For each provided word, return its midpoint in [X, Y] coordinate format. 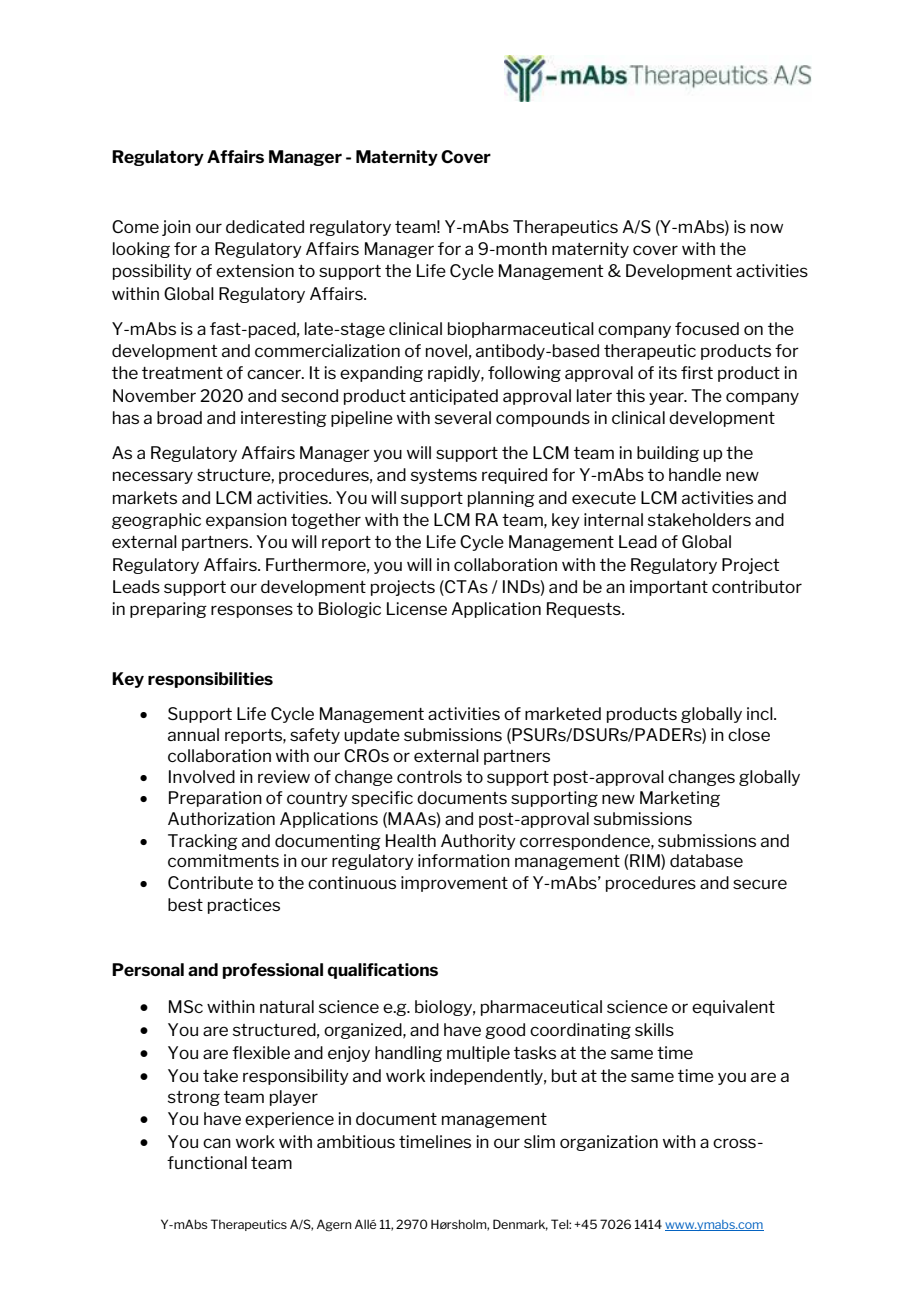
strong [194, 1098]
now [767, 228]
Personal [148, 969]
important [669, 588]
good [505, 1031]
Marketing [680, 799]
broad [179, 417]
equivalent [733, 1008]
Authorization [221, 818]
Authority [478, 842]
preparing [168, 610]
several [463, 417]
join [176, 228]
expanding [381, 374]
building [668, 454]
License [417, 608]
